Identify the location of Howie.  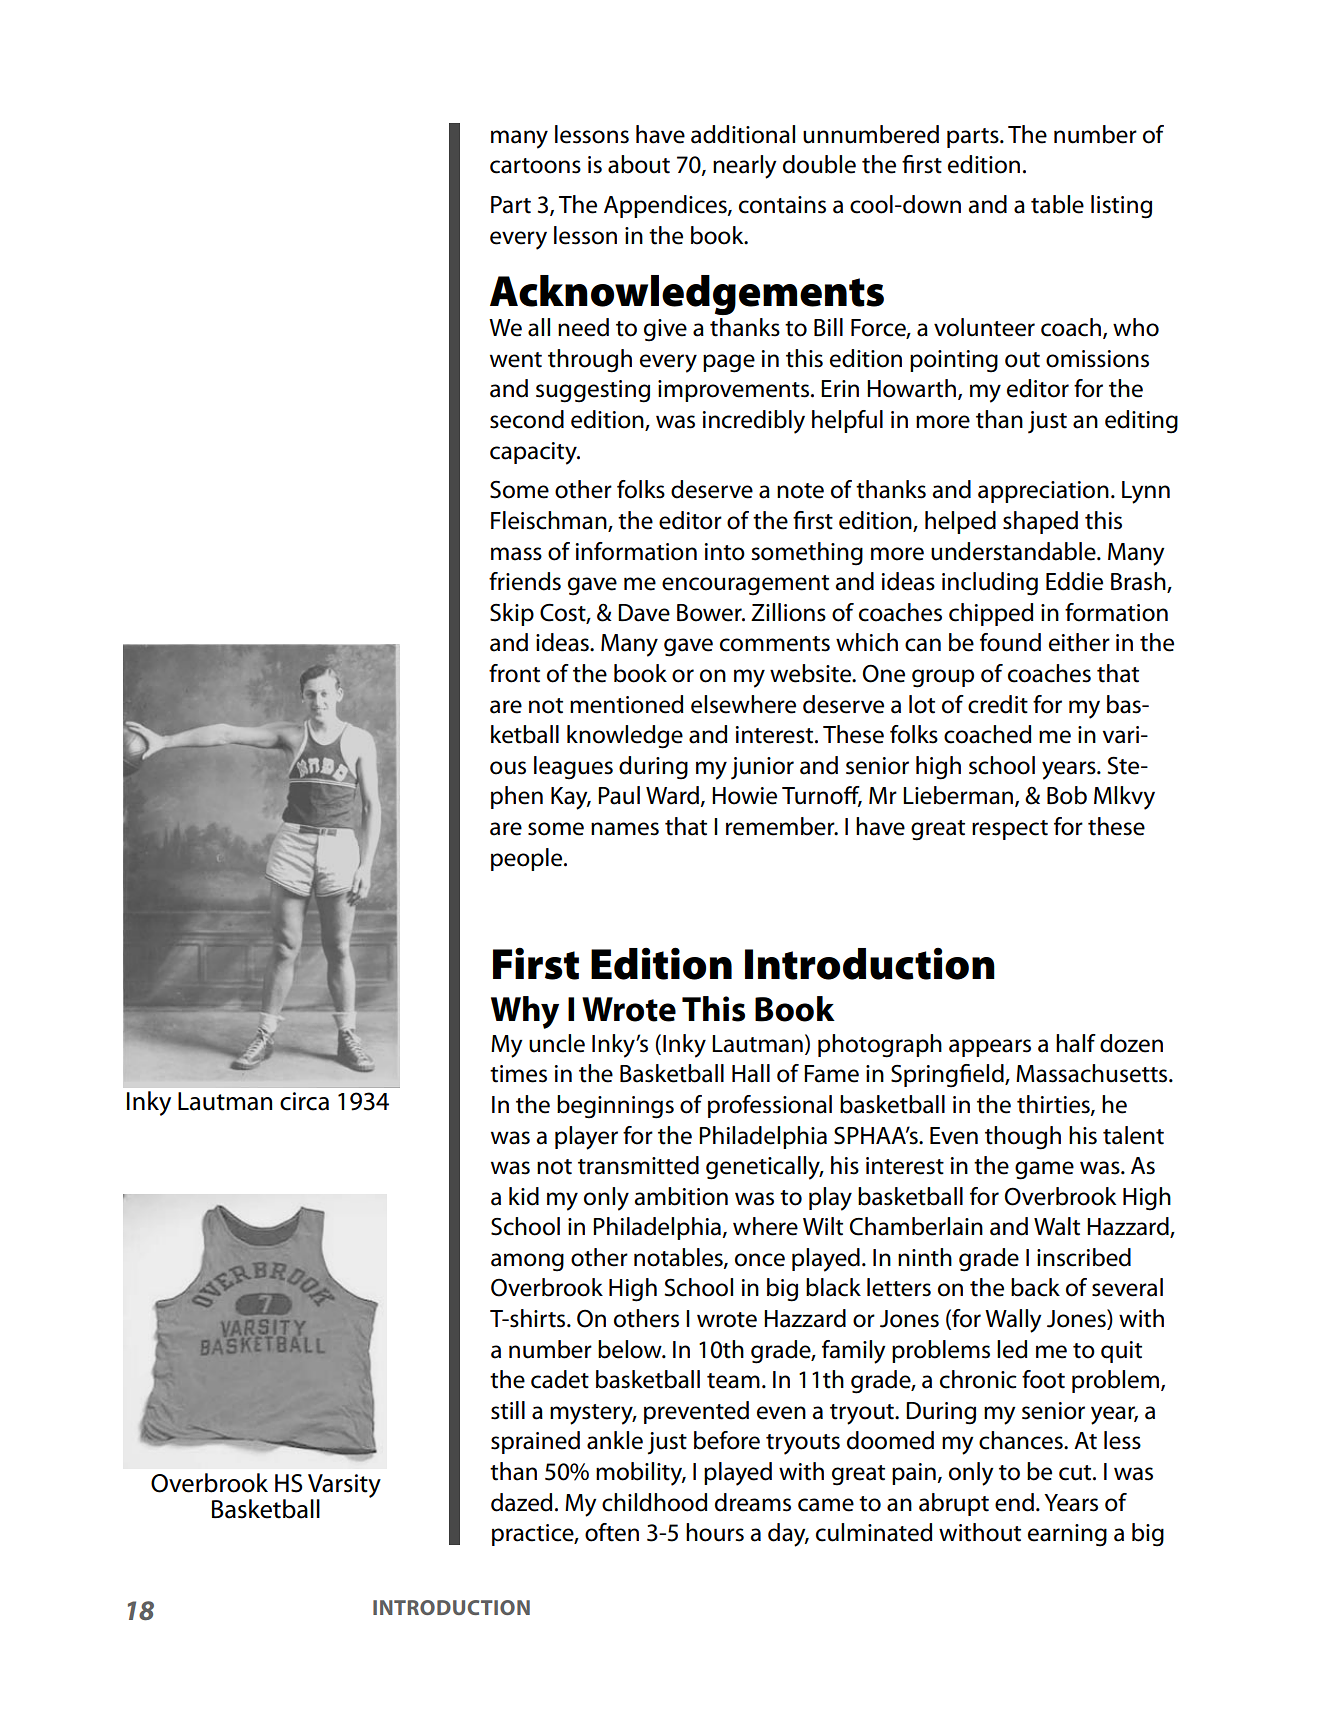
(744, 796).
